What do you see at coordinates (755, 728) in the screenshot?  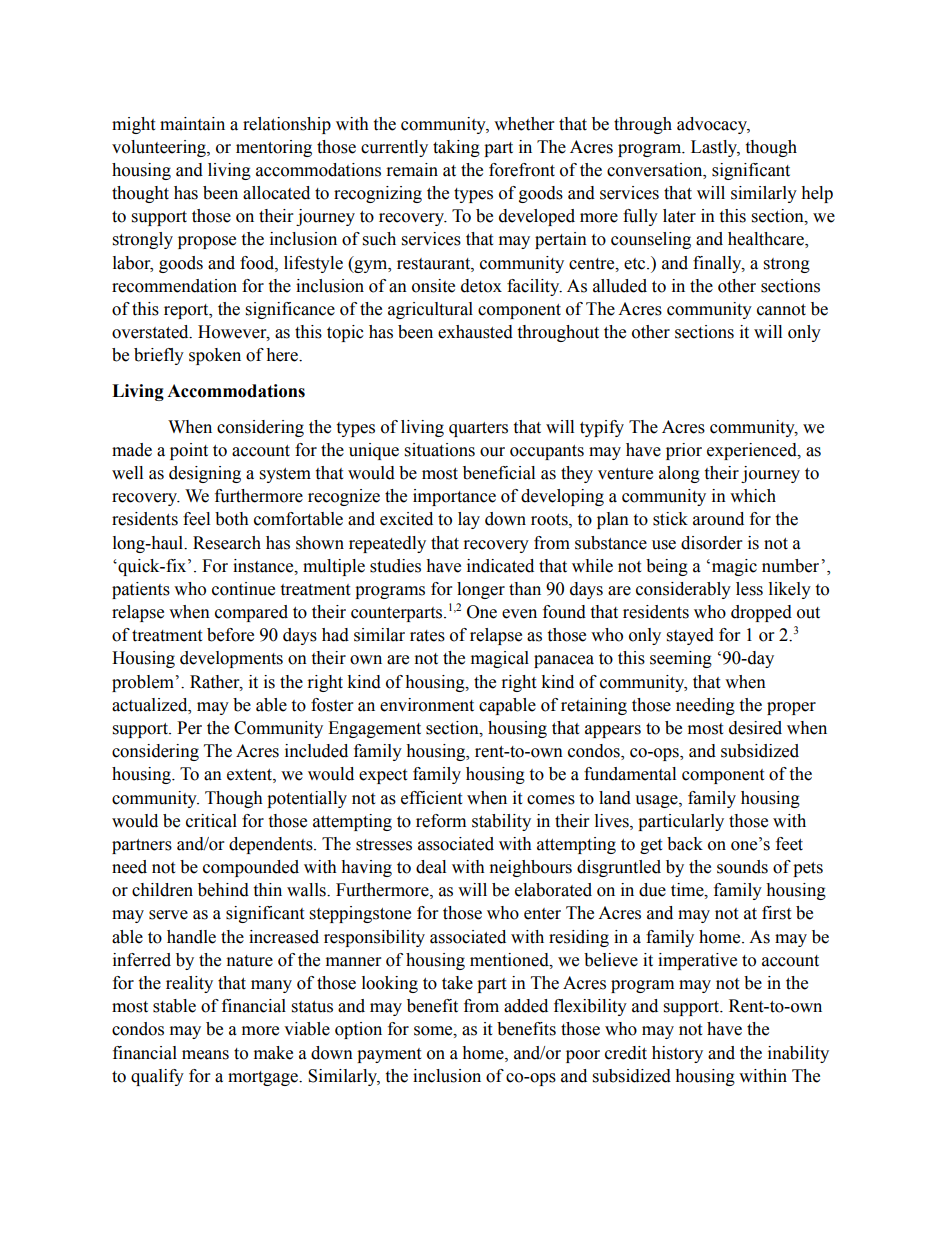 I see `desired` at bounding box center [755, 728].
